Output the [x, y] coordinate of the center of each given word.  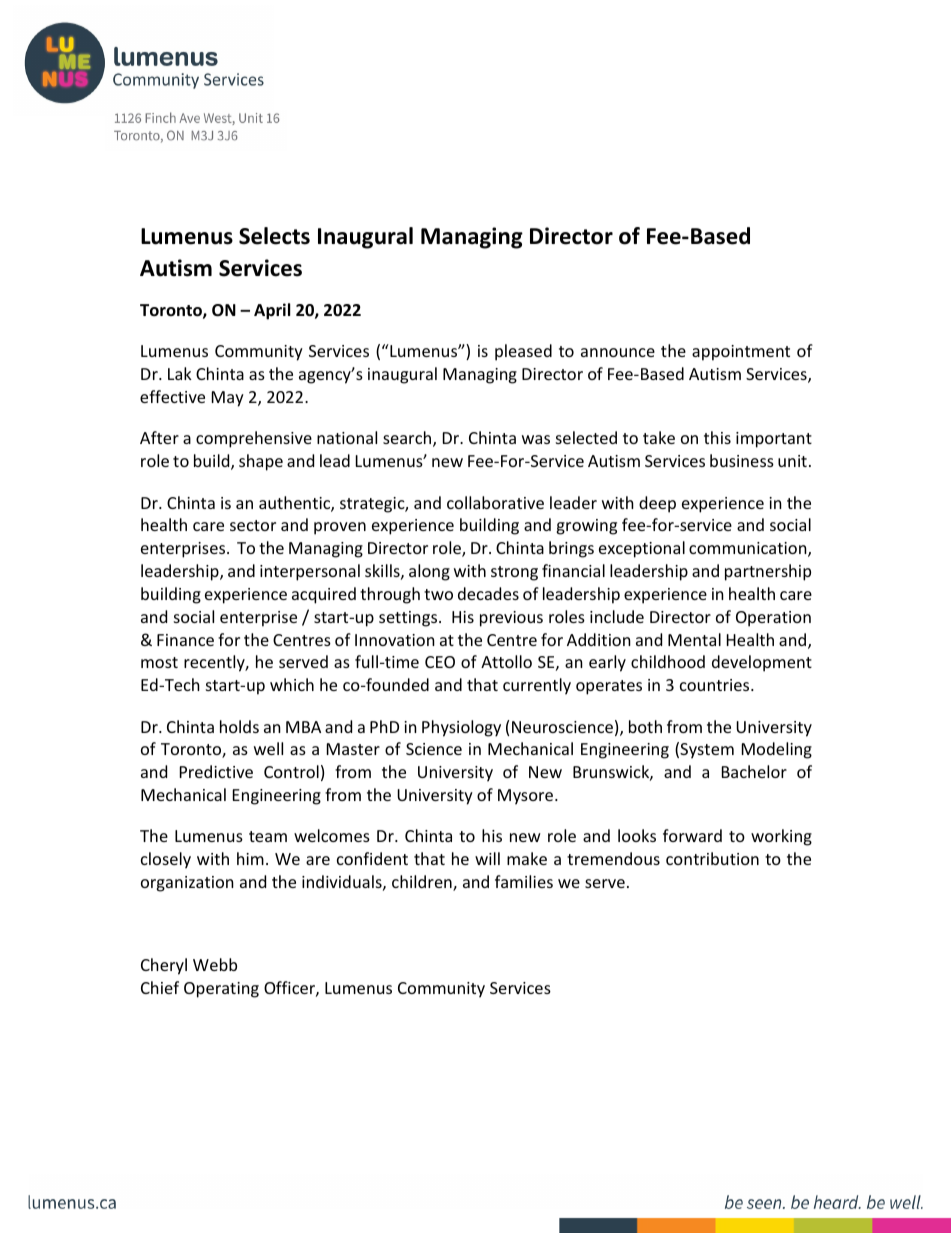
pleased [523, 352]
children [423, 883]
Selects [274, 236]
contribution [712, 858]
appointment [741, 353]
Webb [215, 964]
